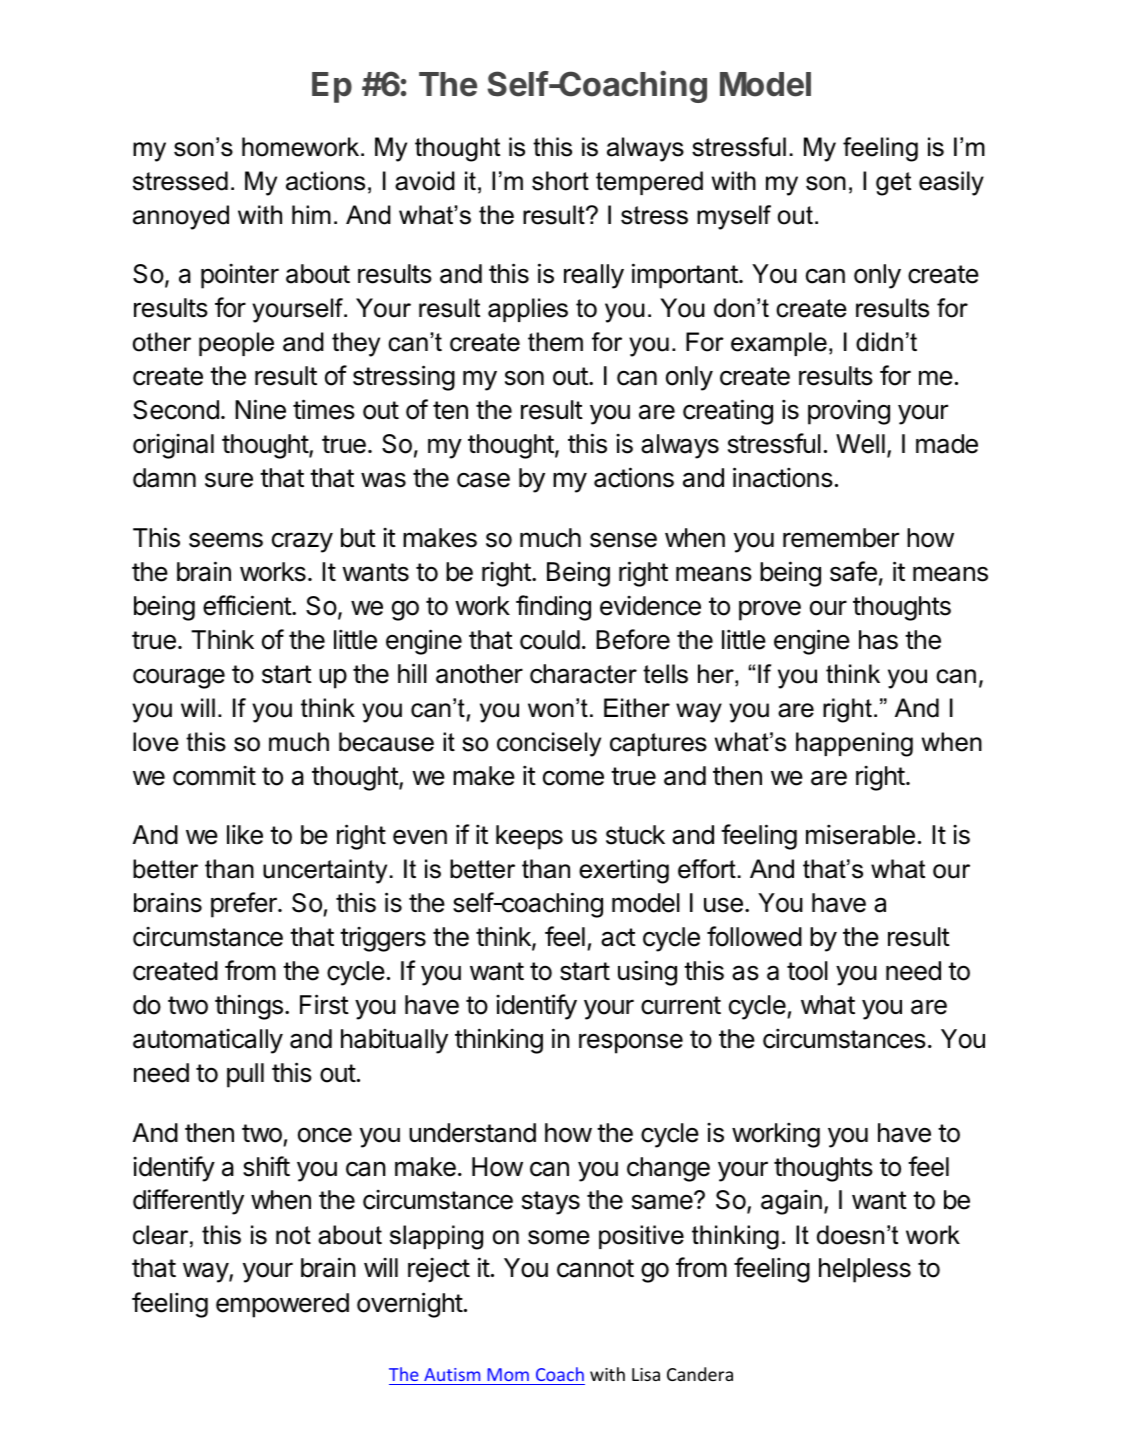 The height and width of the screenshot is (1453, 1123). Describe the element at coordinates (260, 409) in the screenshot. I see `Nine` at that location.
